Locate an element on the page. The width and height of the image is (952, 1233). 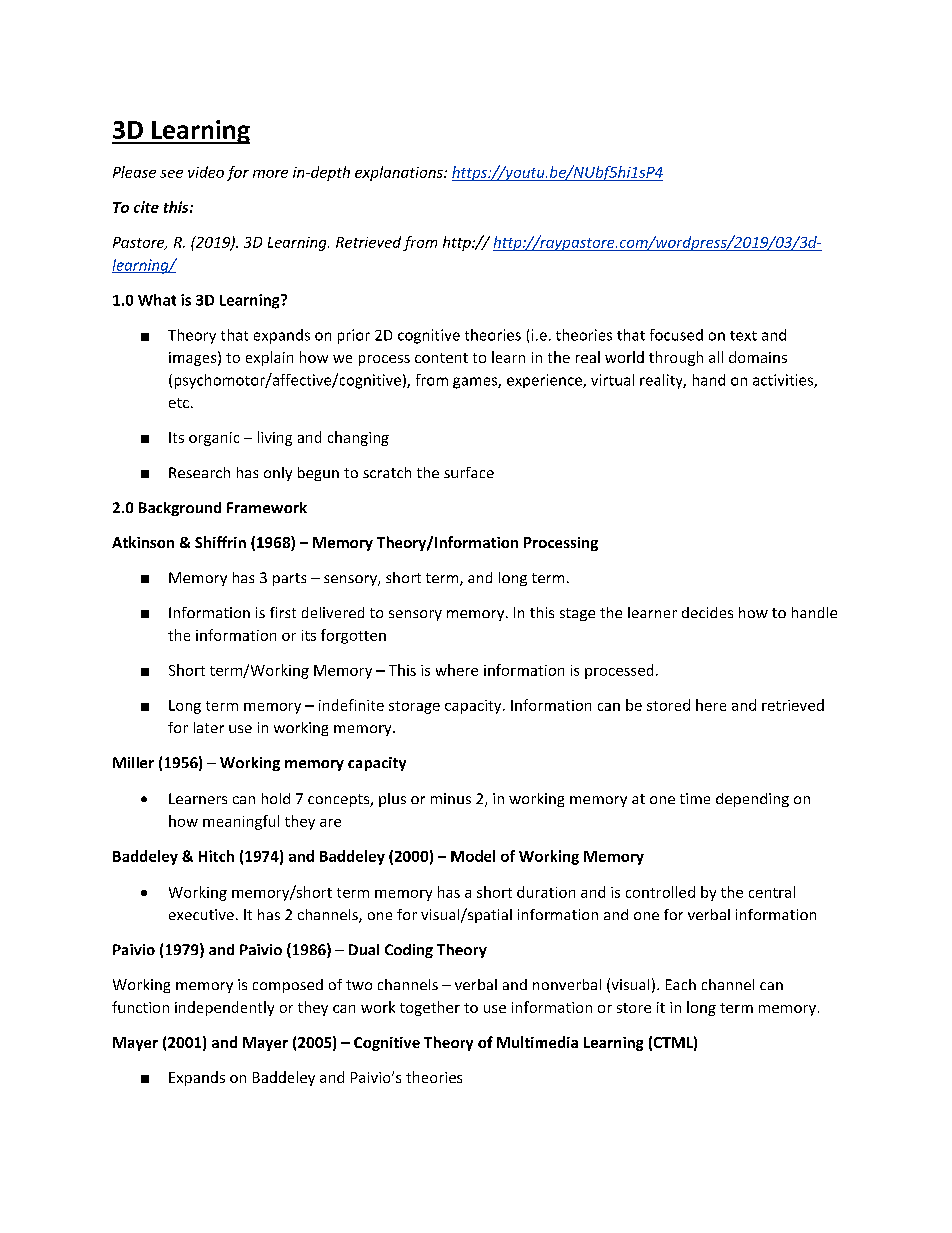
decides is located at coordinates (707, 612).
